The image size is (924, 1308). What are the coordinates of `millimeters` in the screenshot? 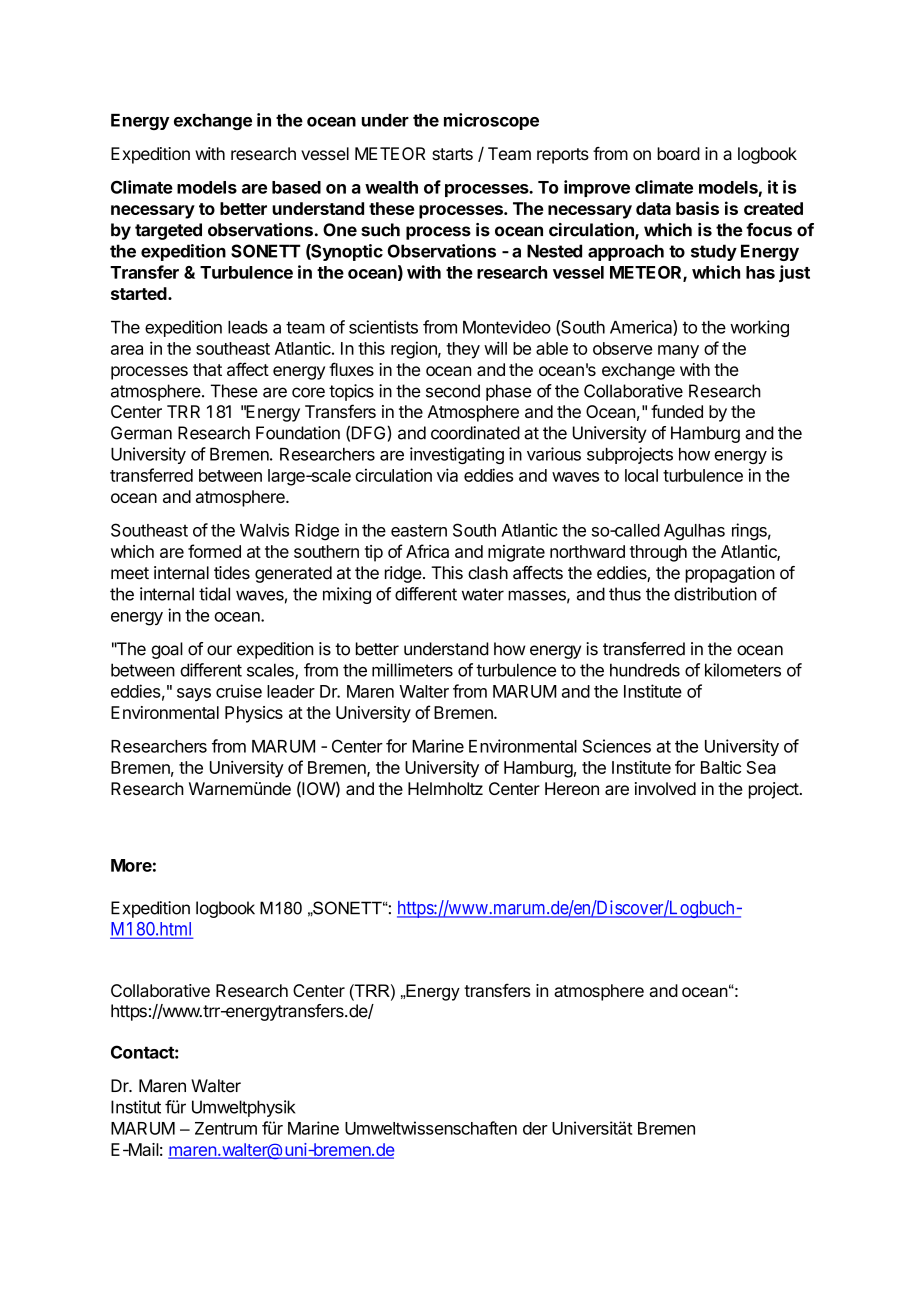 It's located at (412, 670).
